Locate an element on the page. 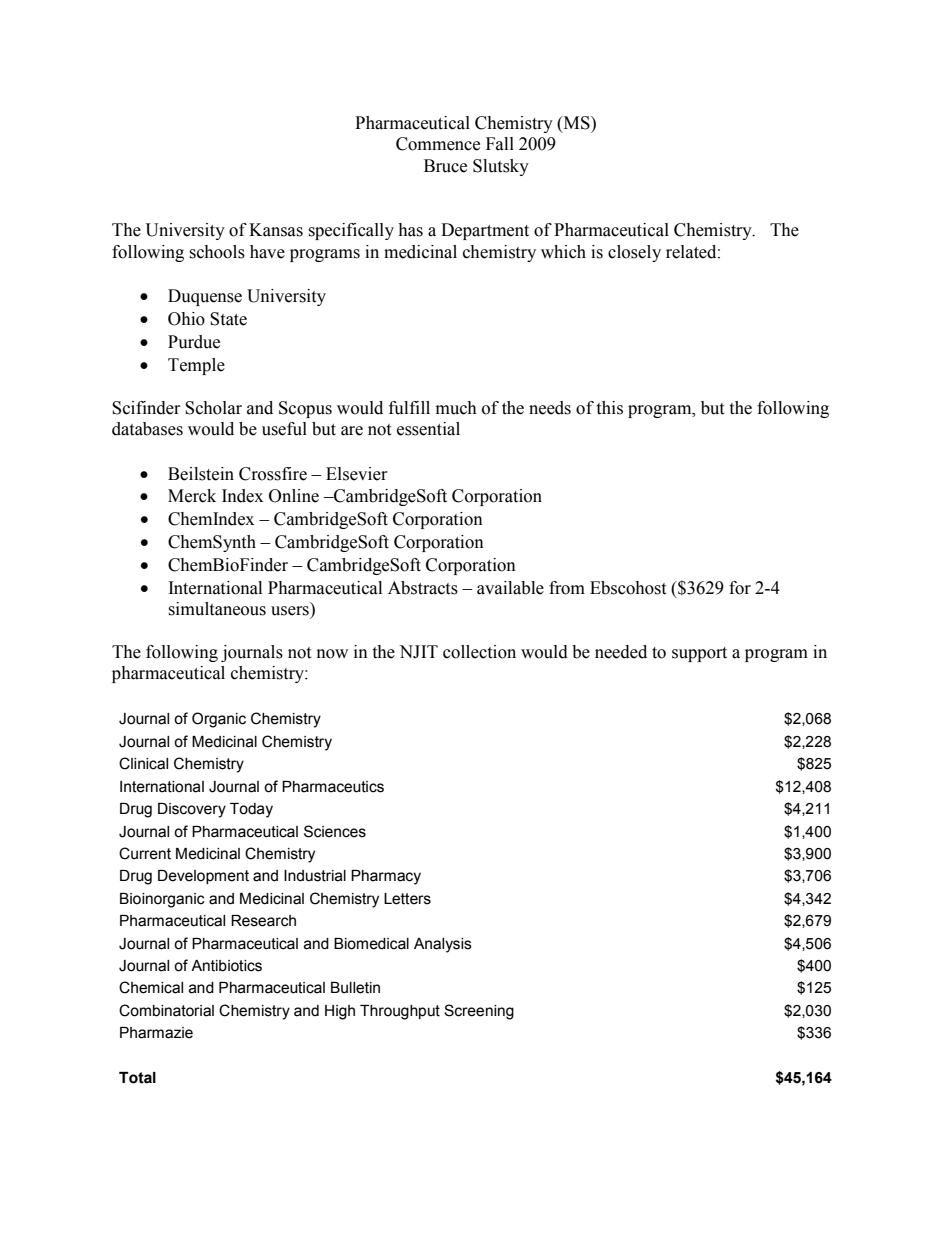 The image size is (952, 1233). closely is located at coordinates (634, 253).
